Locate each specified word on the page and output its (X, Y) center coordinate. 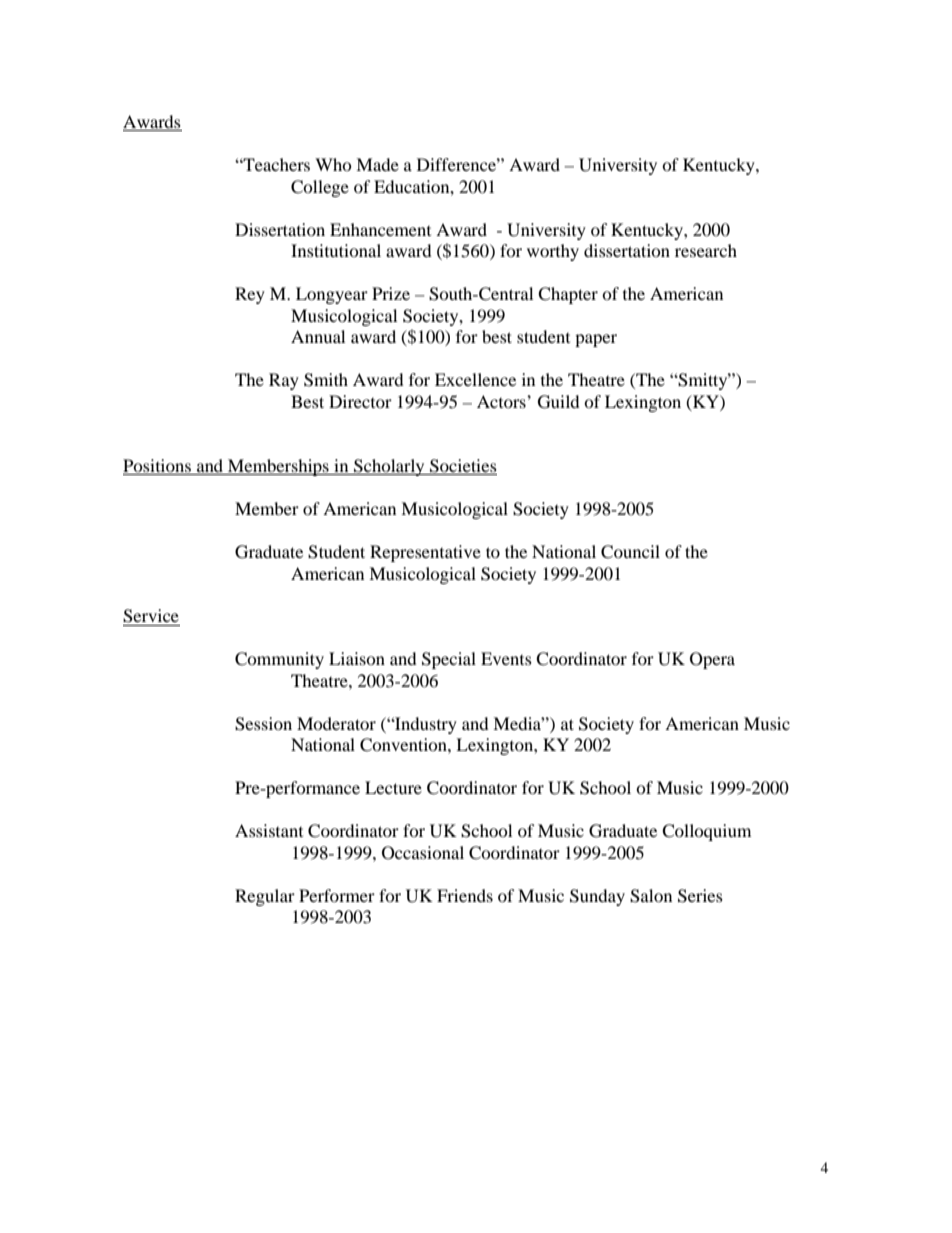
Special (449, 660)
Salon (651, 896)
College (320, 188)
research (706, 250)
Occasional (423, 853)
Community (279, 660)
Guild (559, 402)
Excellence (475, 379)
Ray (284, 381)
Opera (712, 660)
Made (377, 164)
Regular (265, 897)
